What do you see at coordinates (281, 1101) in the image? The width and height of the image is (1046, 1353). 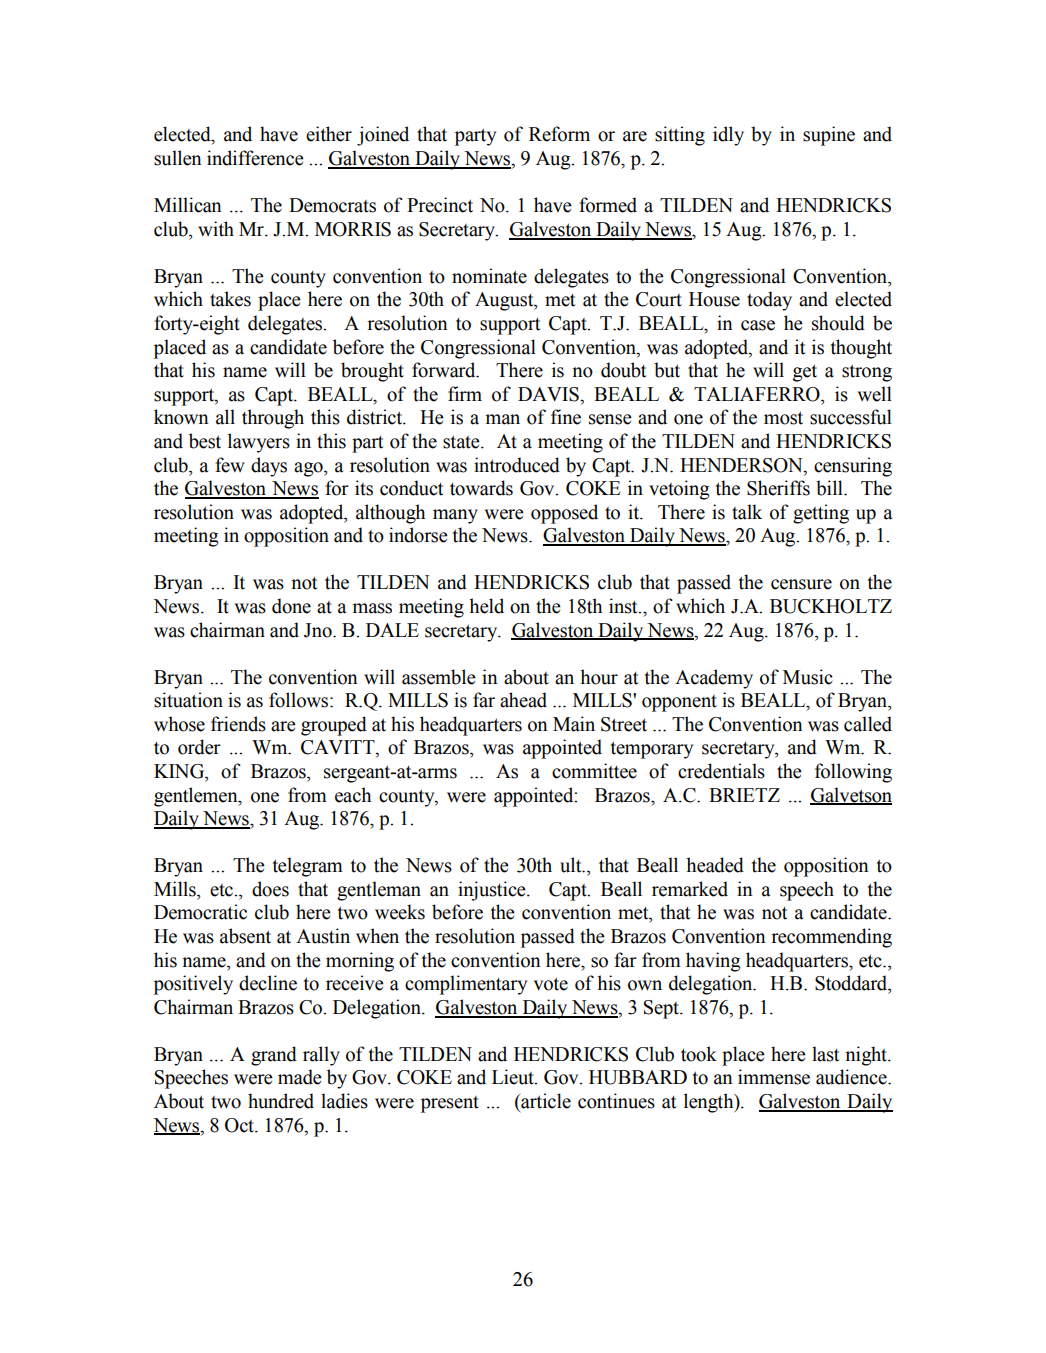 I see `hundred` at bounding box center [281, 1101].
